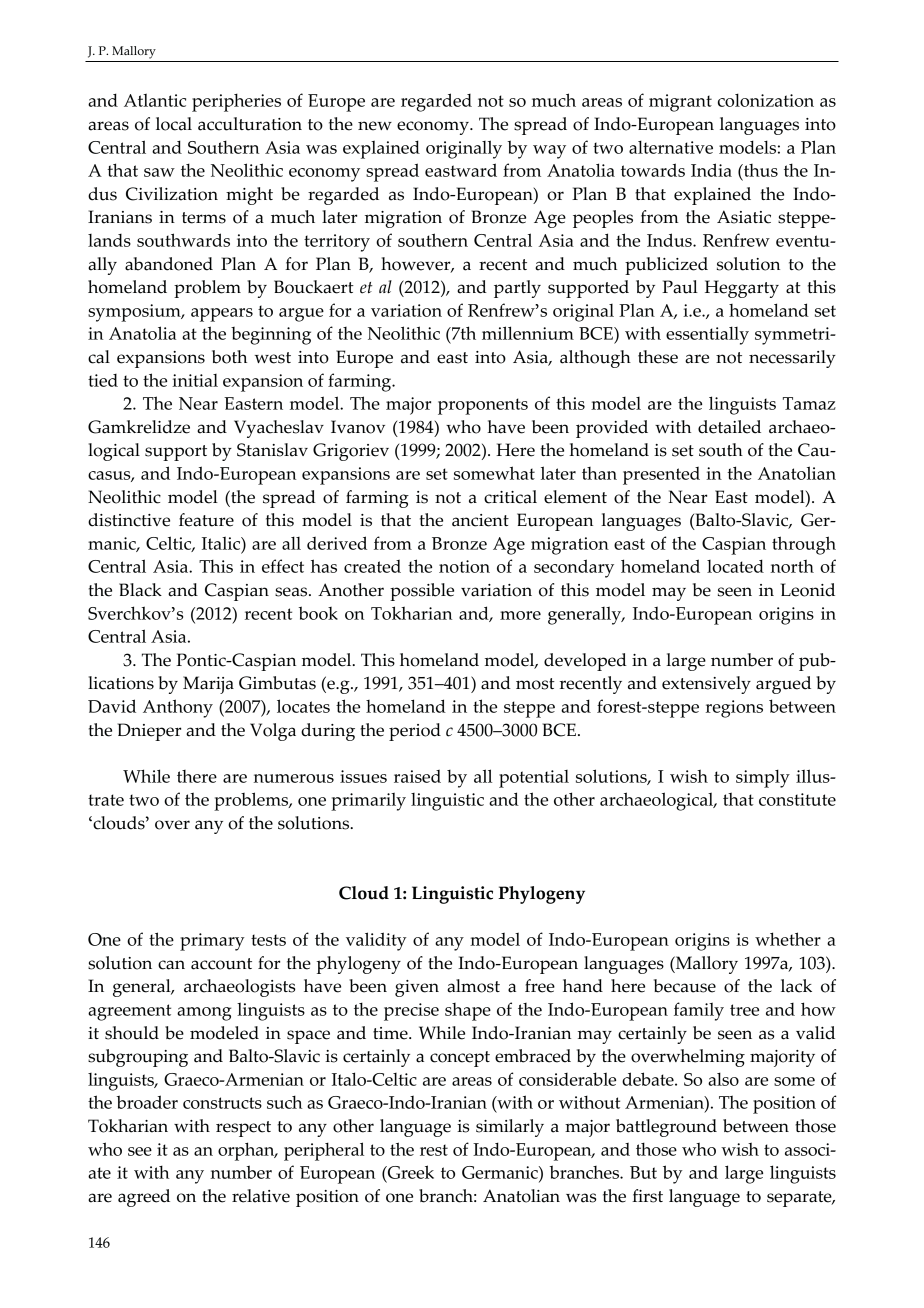 The height and width of the page is (1308, 924). Describe the element at coordinates (375, 126) in the page. I see `new` at that location.
